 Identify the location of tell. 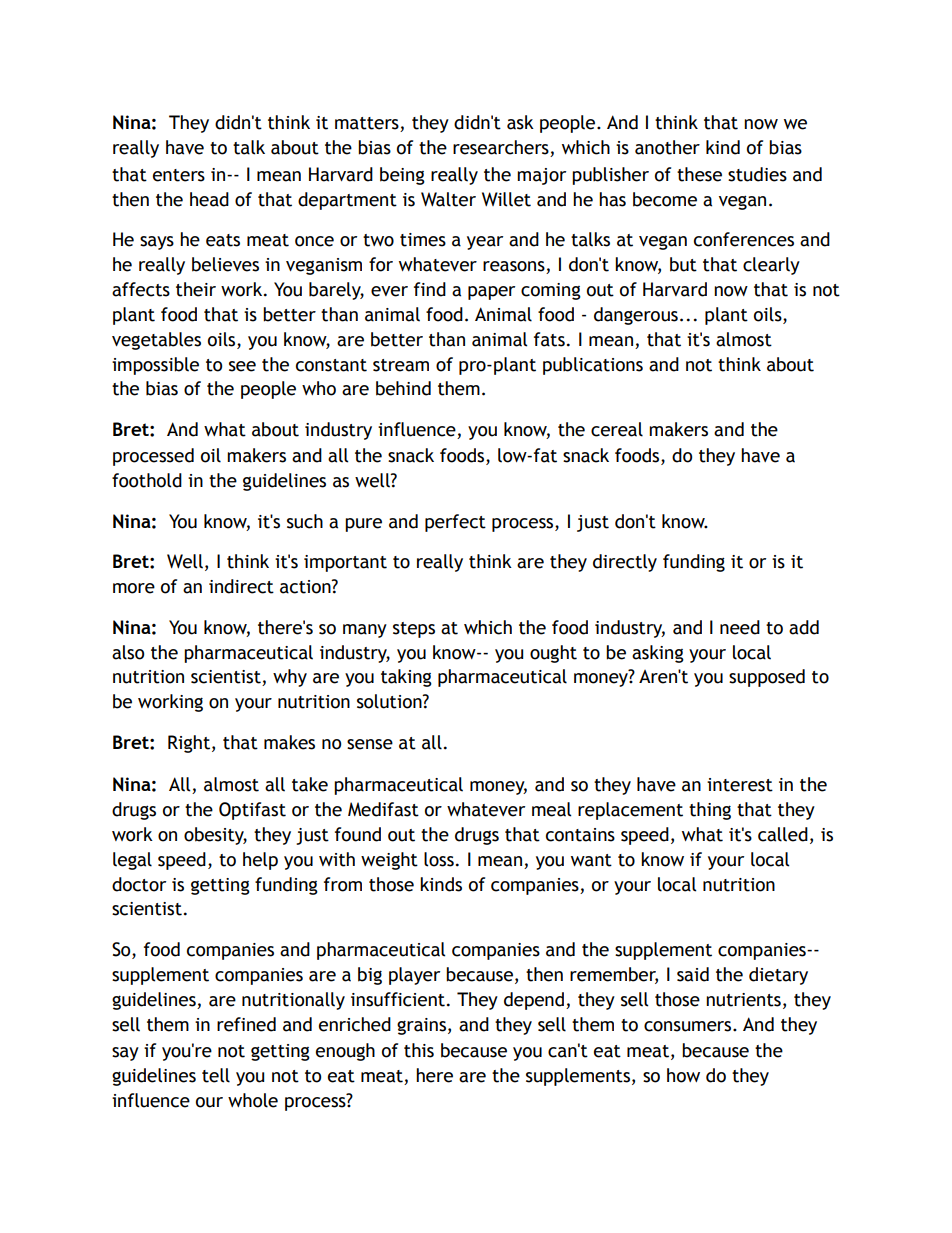
(216, 1075).
